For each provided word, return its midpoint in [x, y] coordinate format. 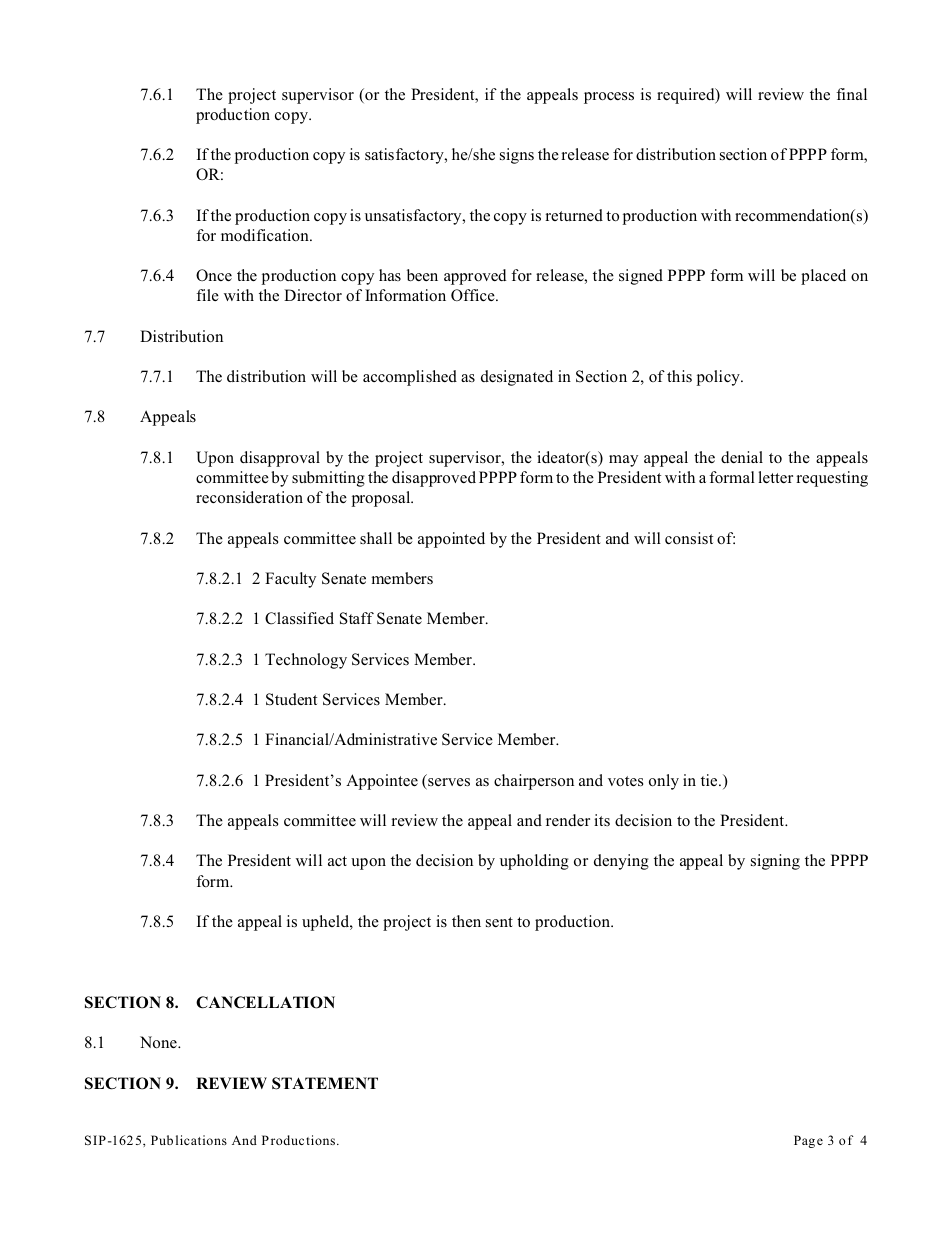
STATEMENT [325, 1083]
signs [517, 156]
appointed [451, 540]
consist [689, 538]
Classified [299, 618]
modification [266, 235]
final [851, 94]
